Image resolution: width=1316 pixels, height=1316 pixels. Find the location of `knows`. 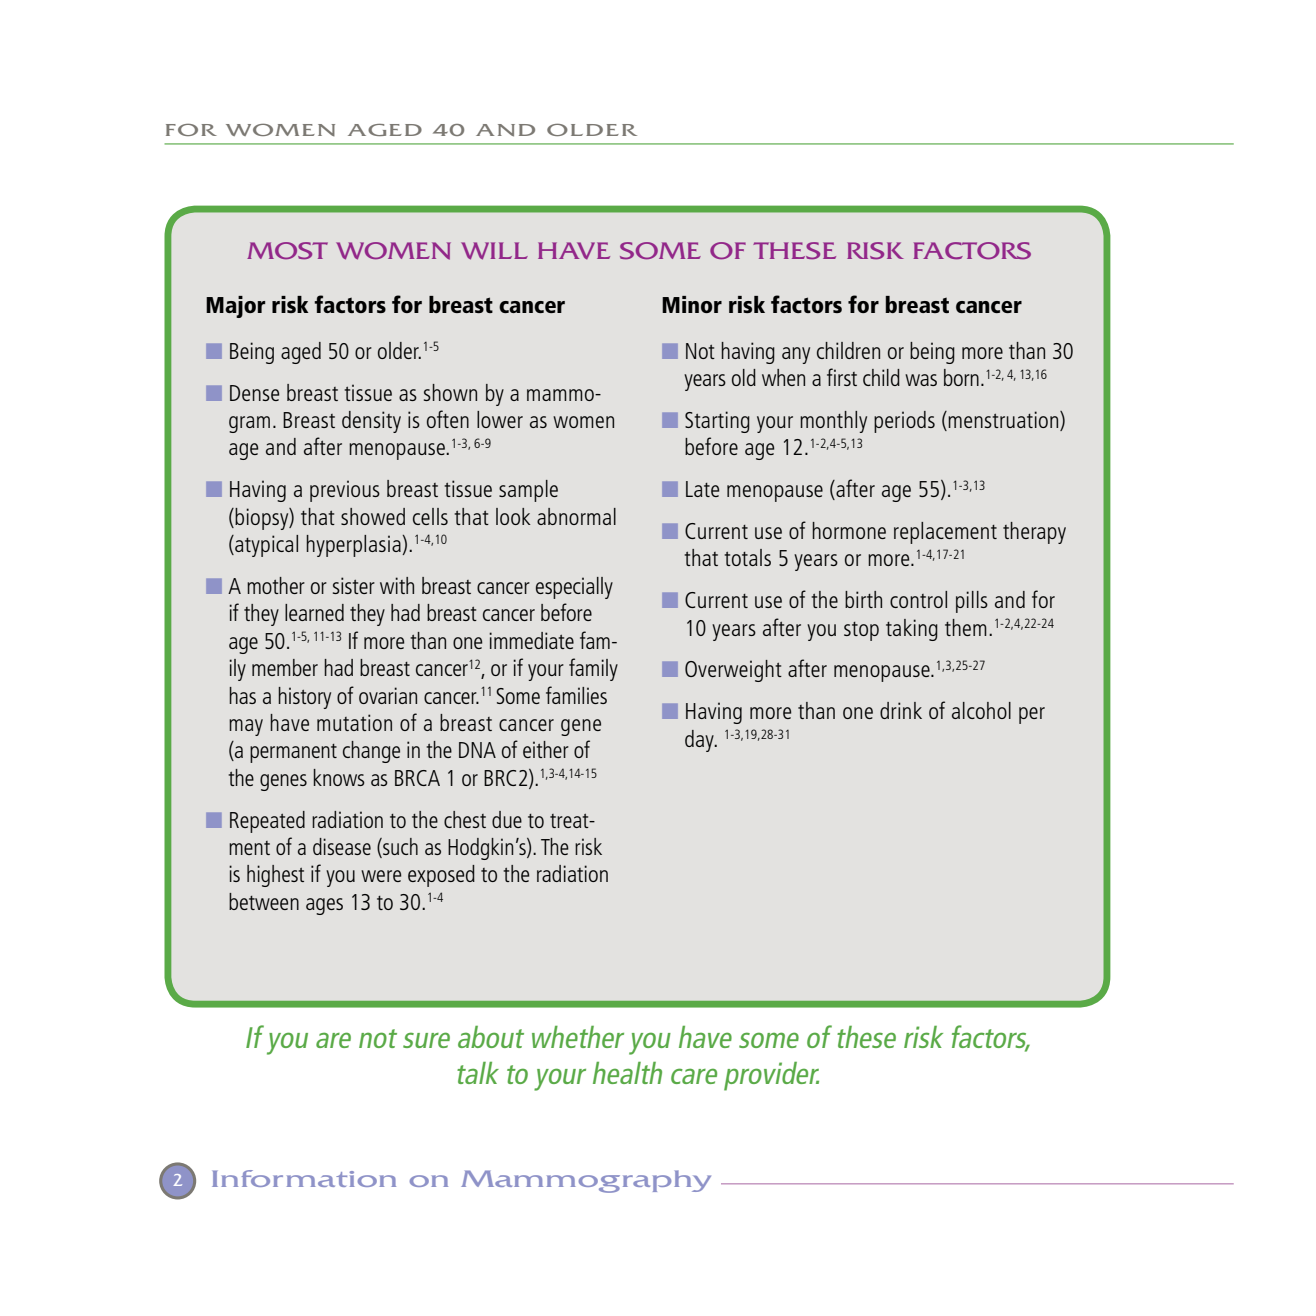

knows is located at coordinates (339, 777).
